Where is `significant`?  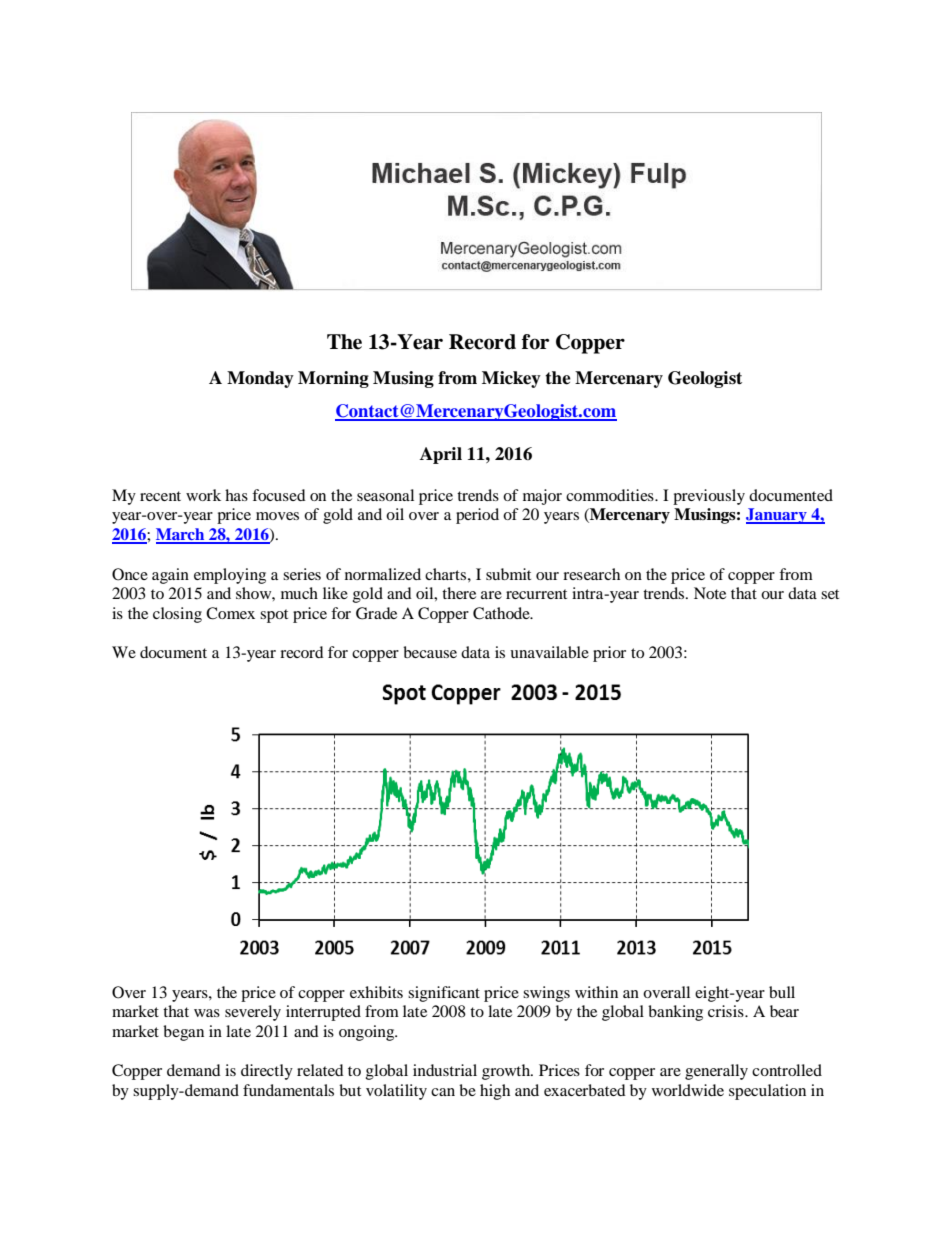
significant is located at coordinates (444, 994).
